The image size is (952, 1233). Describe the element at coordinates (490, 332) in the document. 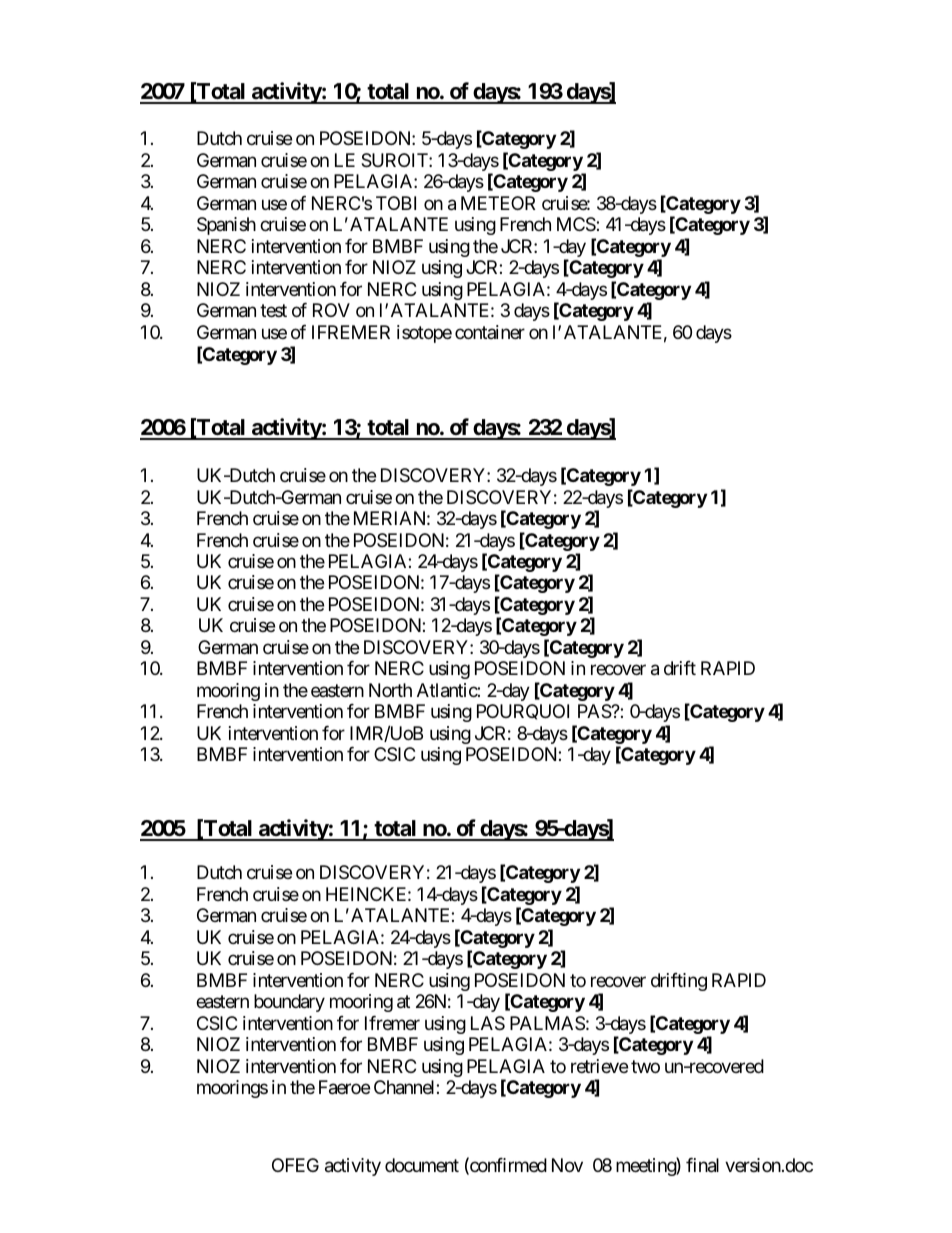

I see `container` at that location.
